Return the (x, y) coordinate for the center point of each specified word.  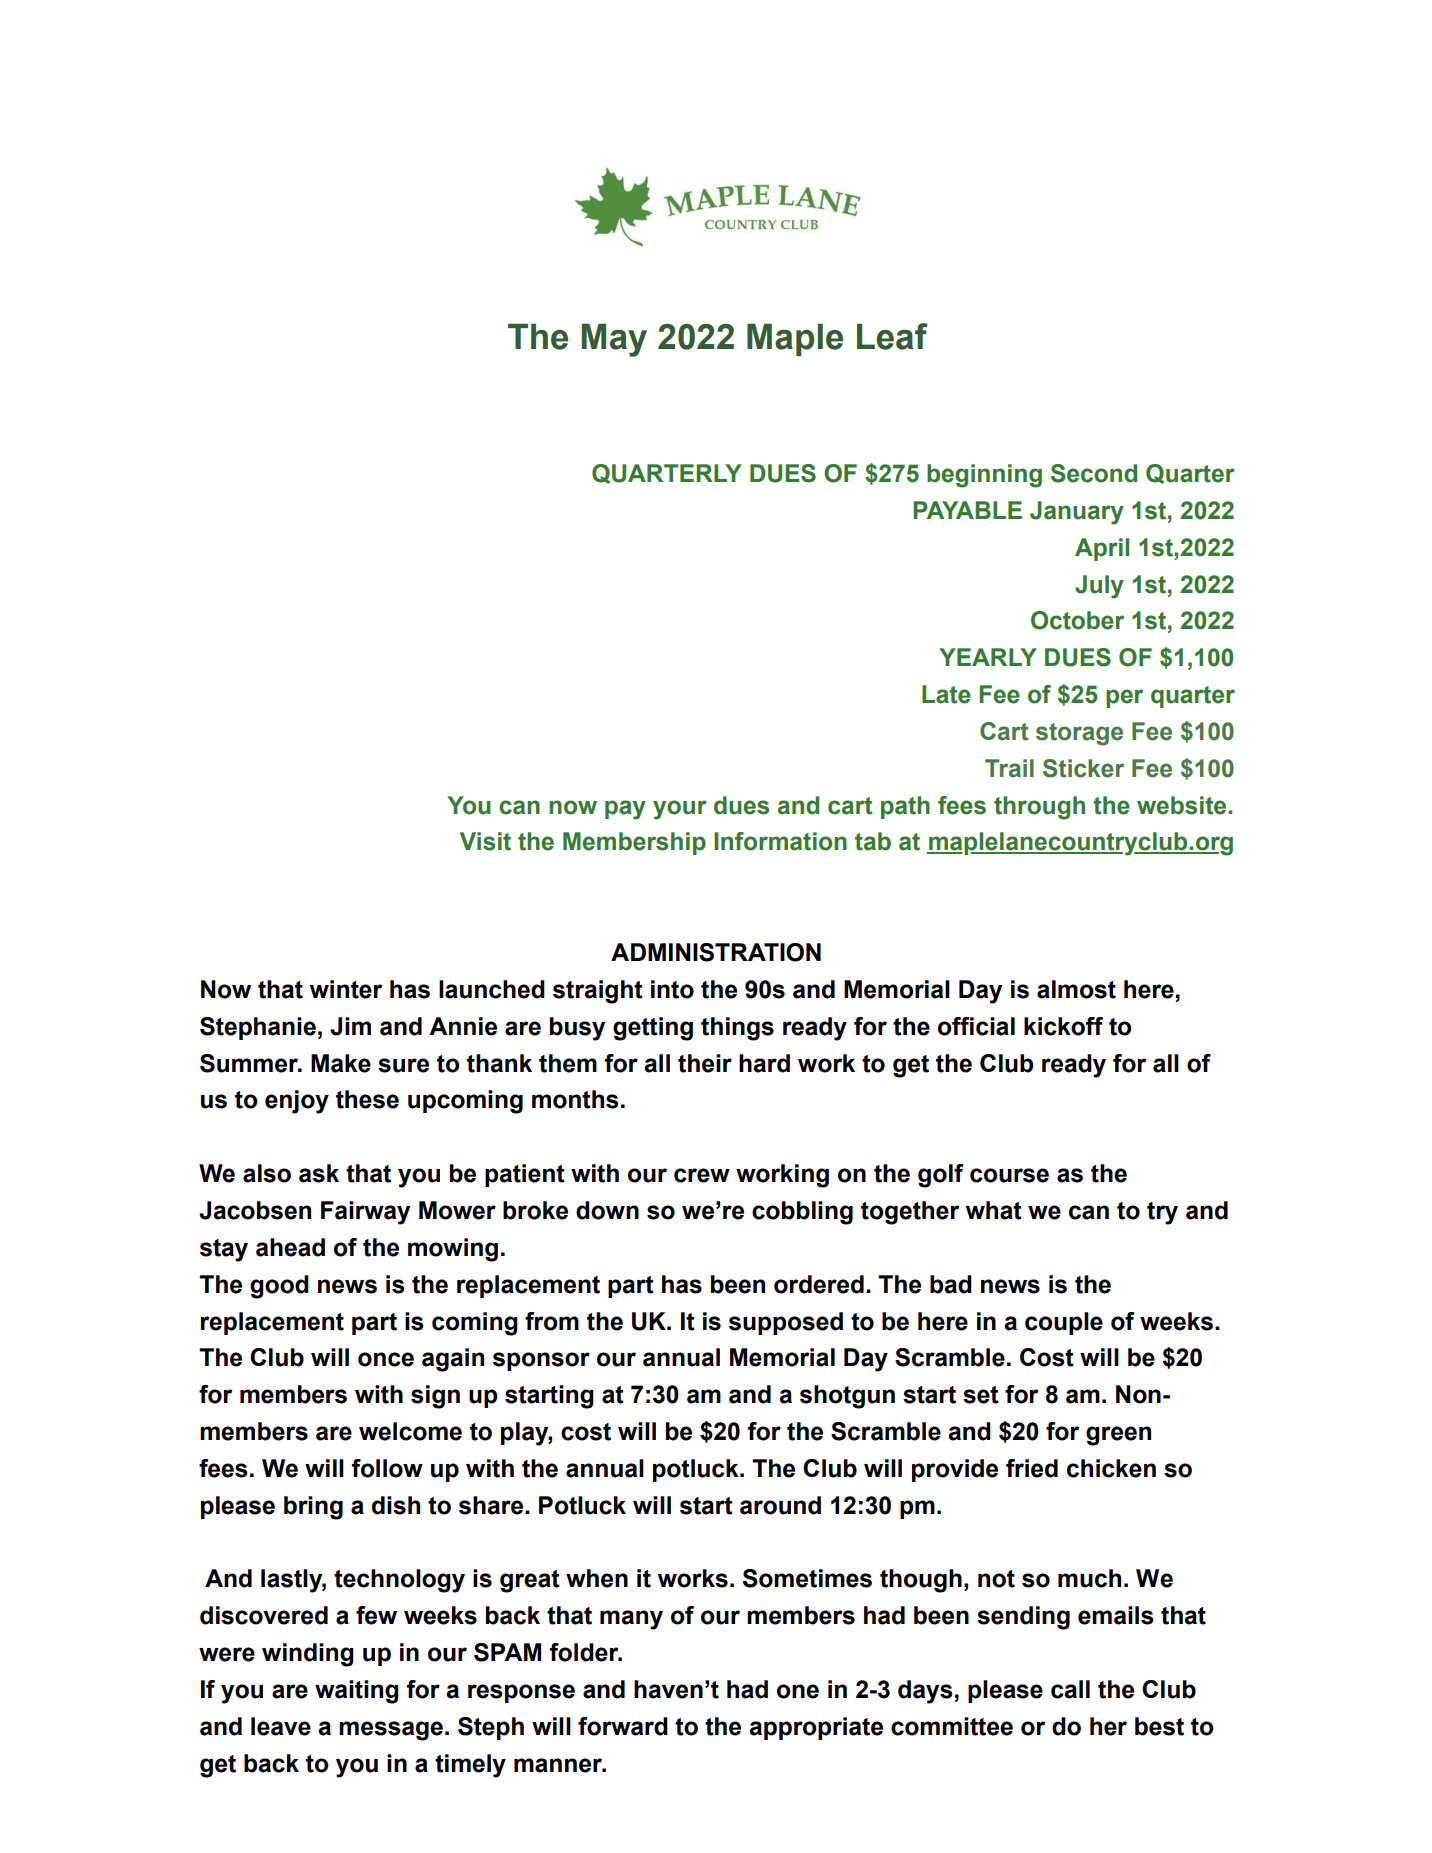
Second (1094, 473)
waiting (357, 1692)
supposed (786, 1323)
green (1118, 1436)
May (614, 340)
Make (341, 1063)
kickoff (1063, 1026)
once (386, 1359)
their (705, 1063)
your (680, 810)
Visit (485, 841)
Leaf (892, 336)
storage (1079, 734)
